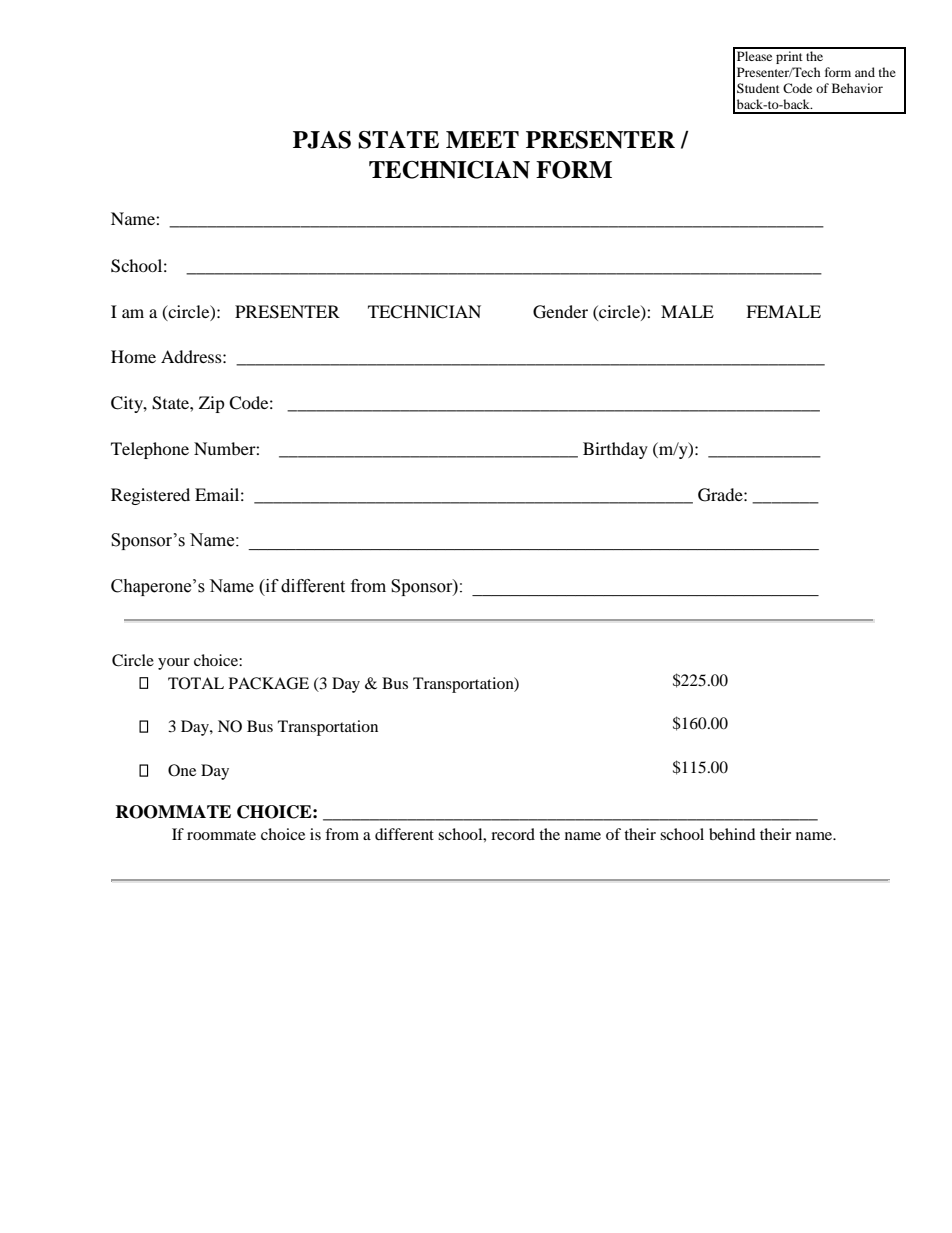 This screenshot has width=952, height=1233. What do you see at coordinates (196, 683) in the screenshot?
I see `TOTAL` at bounding box center [196, 683].
